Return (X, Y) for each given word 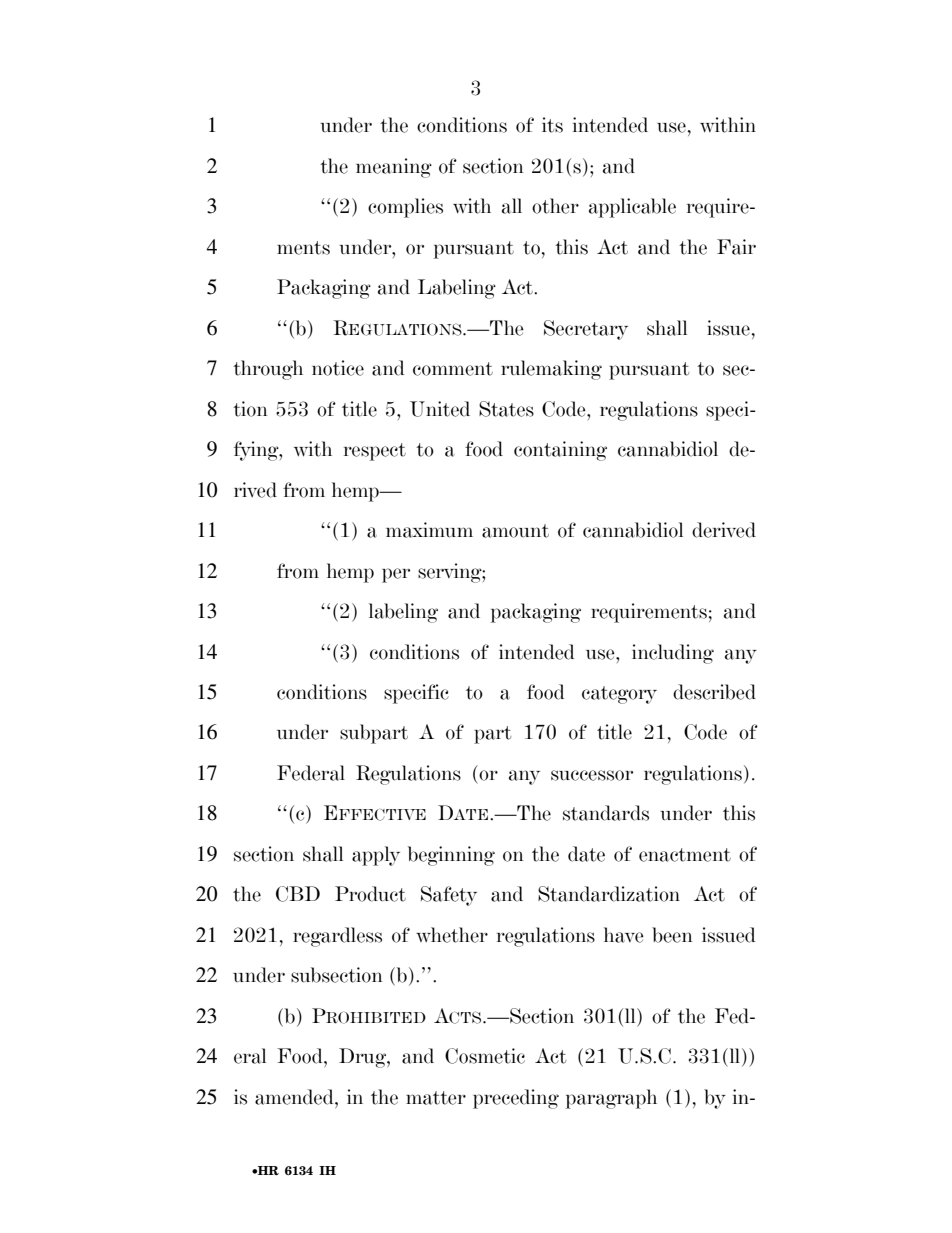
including (673, 654)
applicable (632, 208)
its (552, 125)
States (506, 409)
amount (515, 531)
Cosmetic (485, 1056)
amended (295, 1097)
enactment (685, 855)
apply (376, 856)
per (396, 575)
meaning (394, 168)
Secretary (586, 330)
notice (338, 368)
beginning (451, 856)
